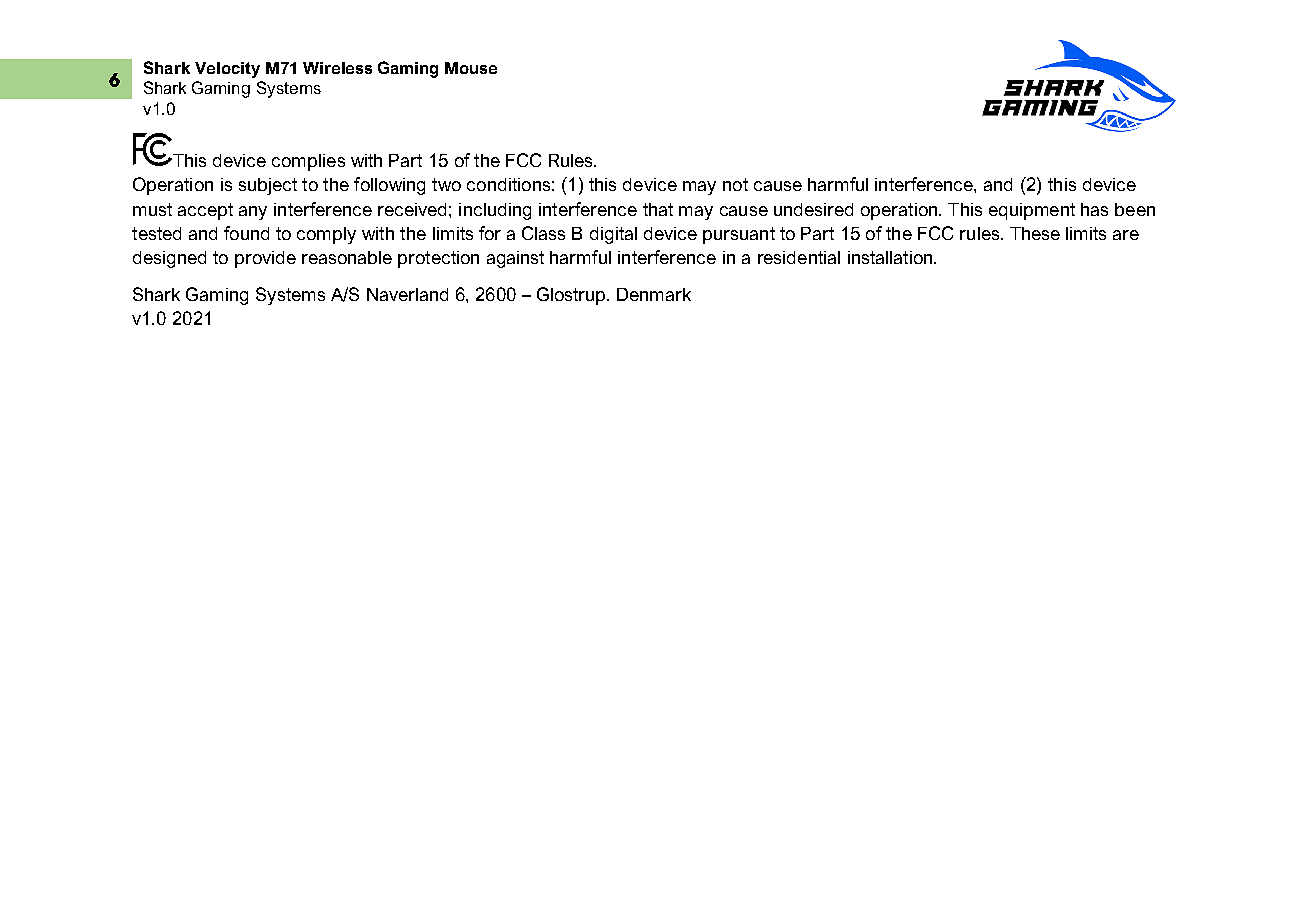 Image resolution: width=1308 pixels, height=924 pixels. Describe the element at coordinates (337, 68) in the screenshot. I see `Wireless` at that location.
